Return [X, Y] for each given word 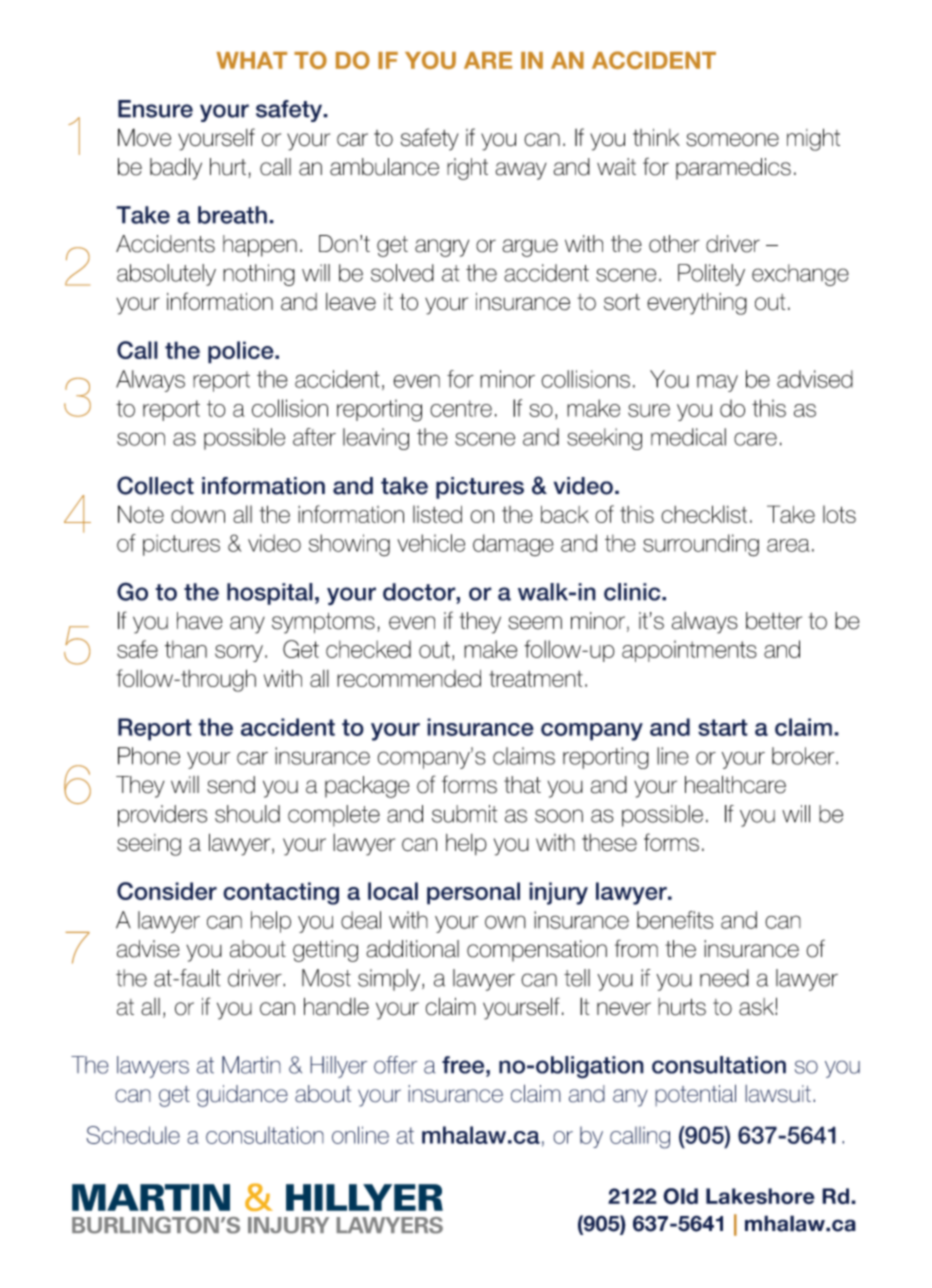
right [467, 169]
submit [464, 814]
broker [804, 756]
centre [461, 408]
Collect [155, 485]
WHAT [251, 60]
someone [732, 140]
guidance [242, 1096]
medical [688, 437]
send [231, 785]
